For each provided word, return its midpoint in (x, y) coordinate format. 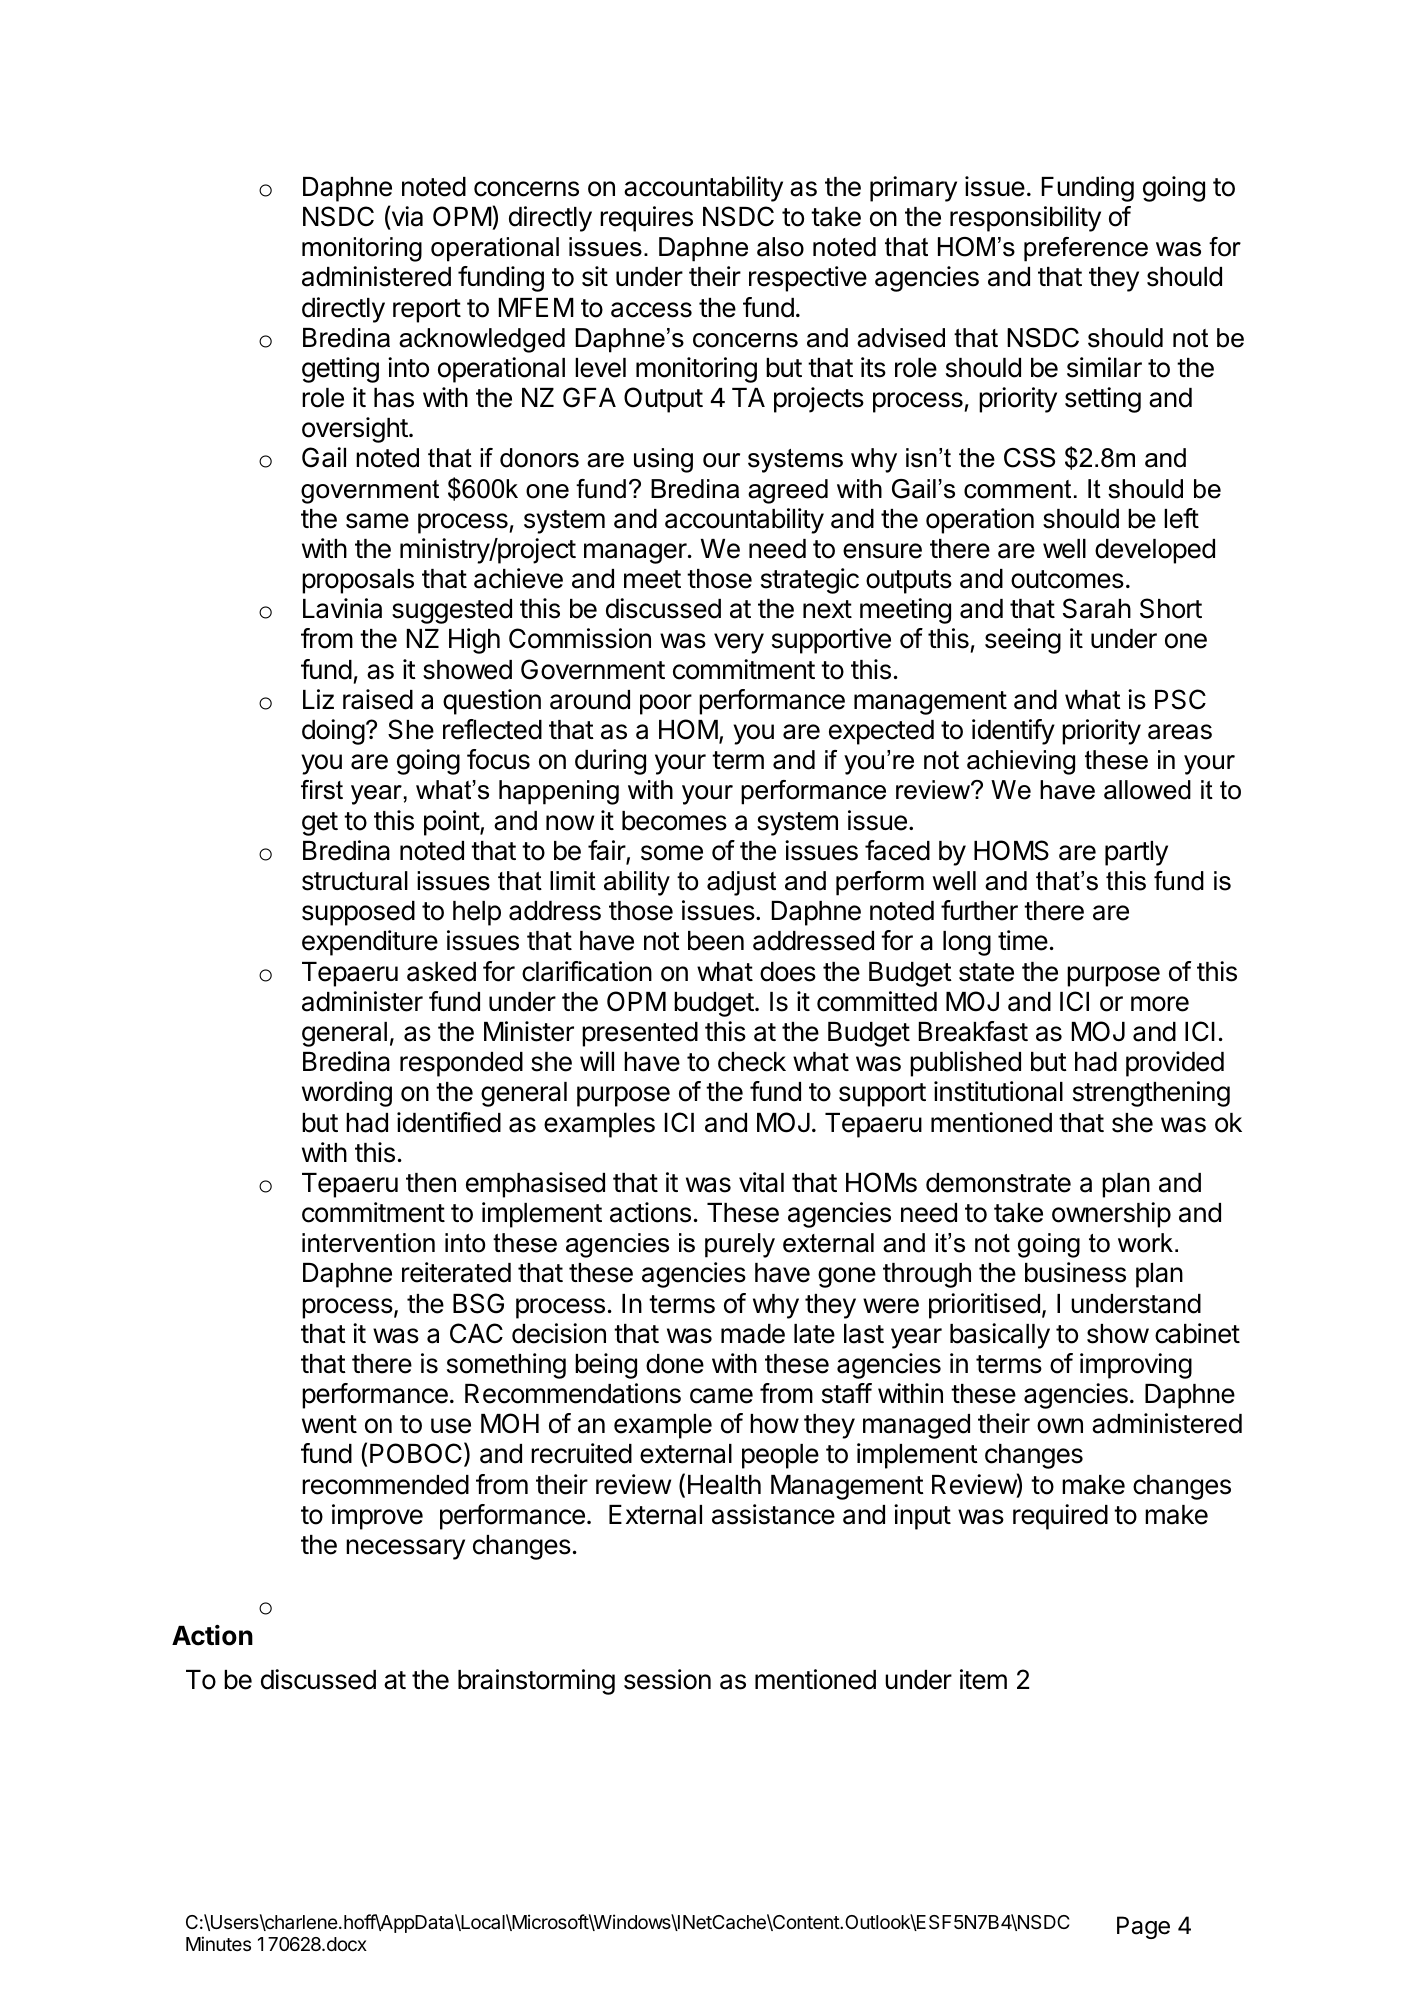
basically (1000, 1336)
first (322, 790)
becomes (674, 821)
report (427, 311)
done (675, 1364)
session (667, 1679)
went (329, 1424)
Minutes (218, 1943)
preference (1086, 249)
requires (646, 219)
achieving (1021, 762)
